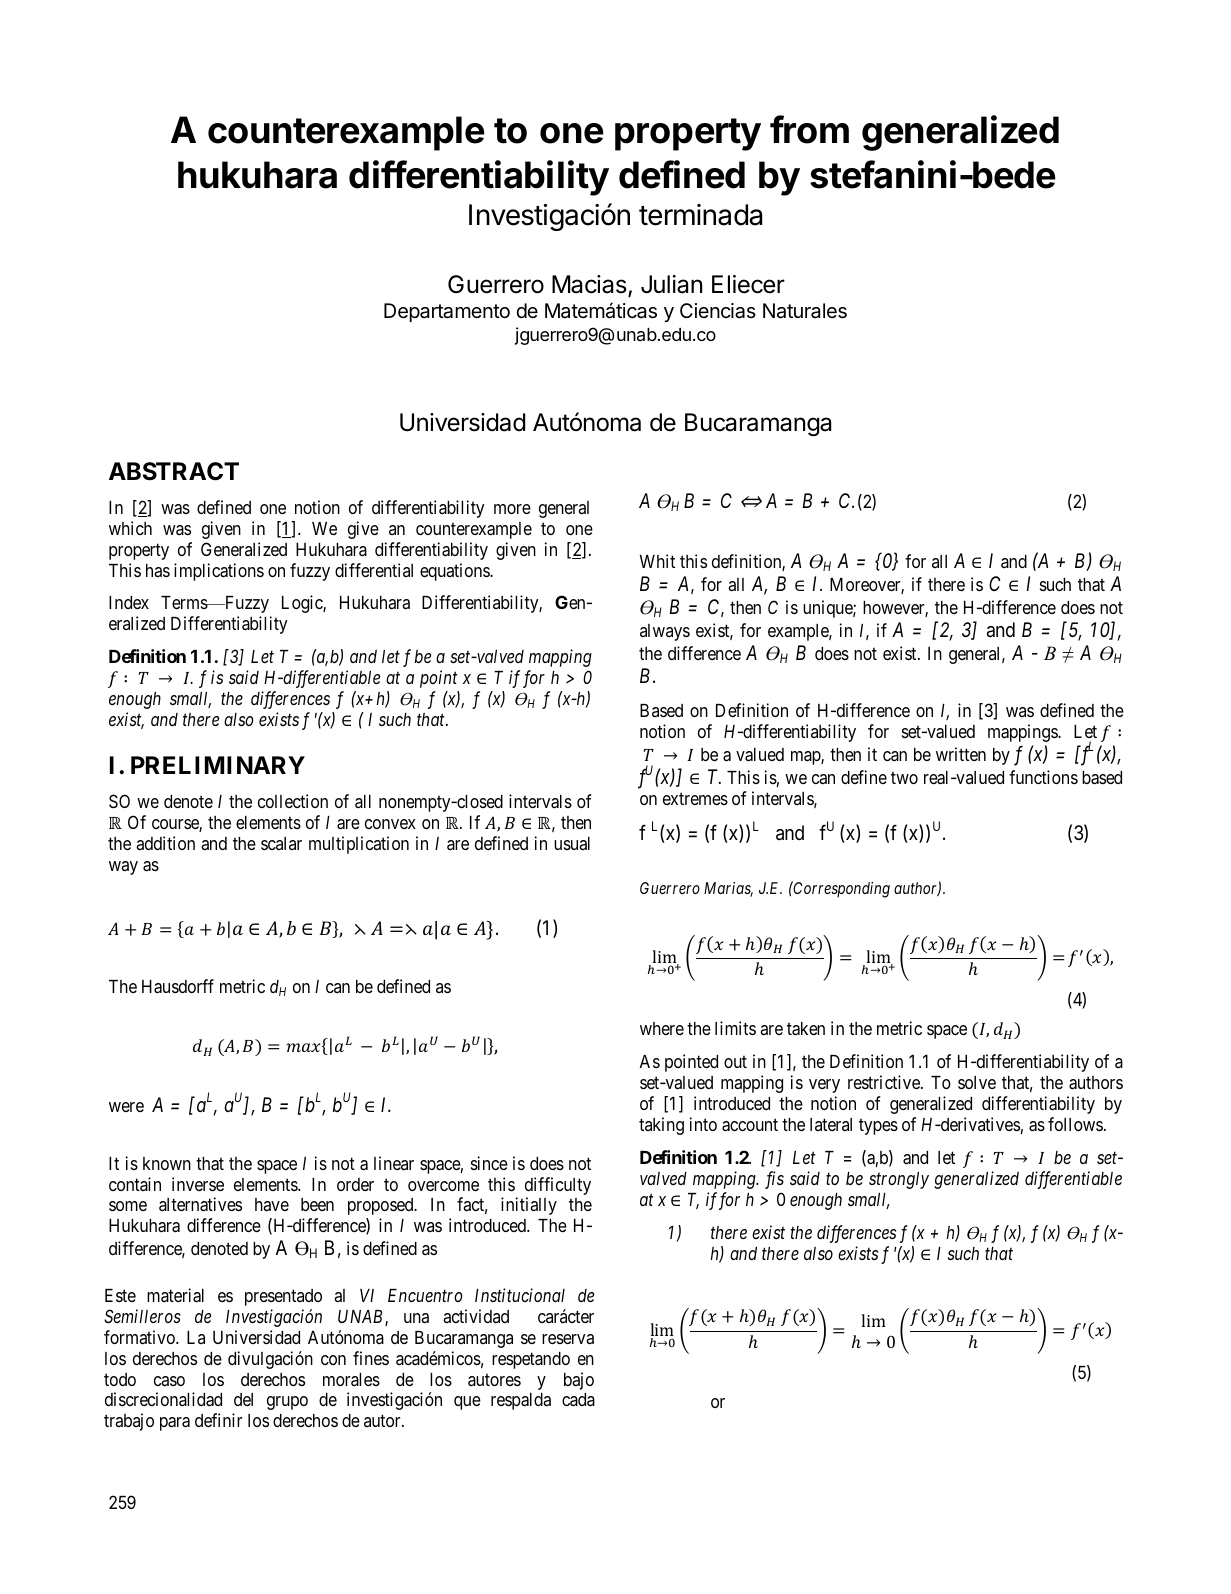 Image resolution: width=1231 pixels, height=1594 pixels. I want to click on PRELIMINARY, so click(218, 765).
